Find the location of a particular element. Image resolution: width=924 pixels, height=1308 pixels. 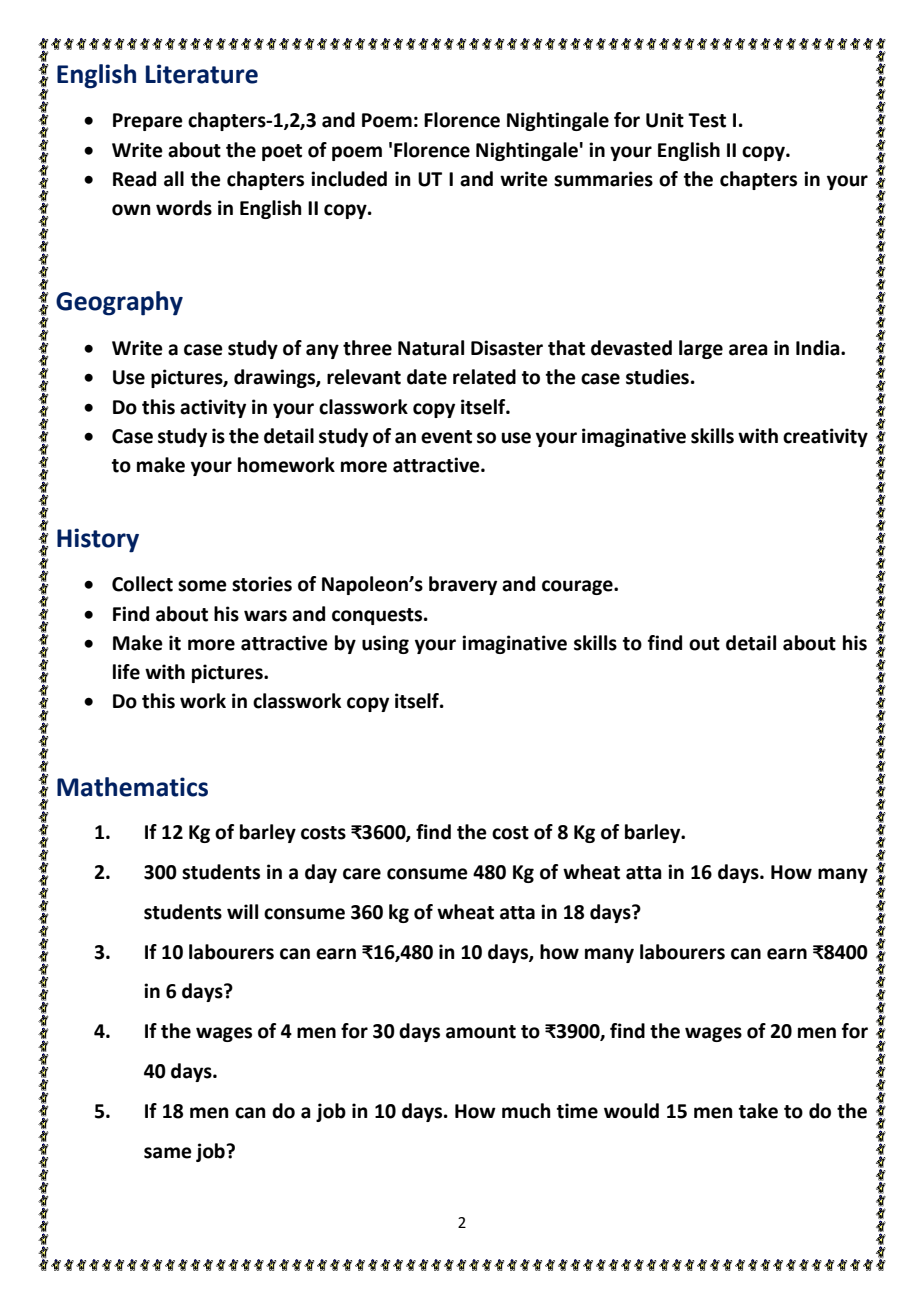

will is located at coordinates (242, 911).
